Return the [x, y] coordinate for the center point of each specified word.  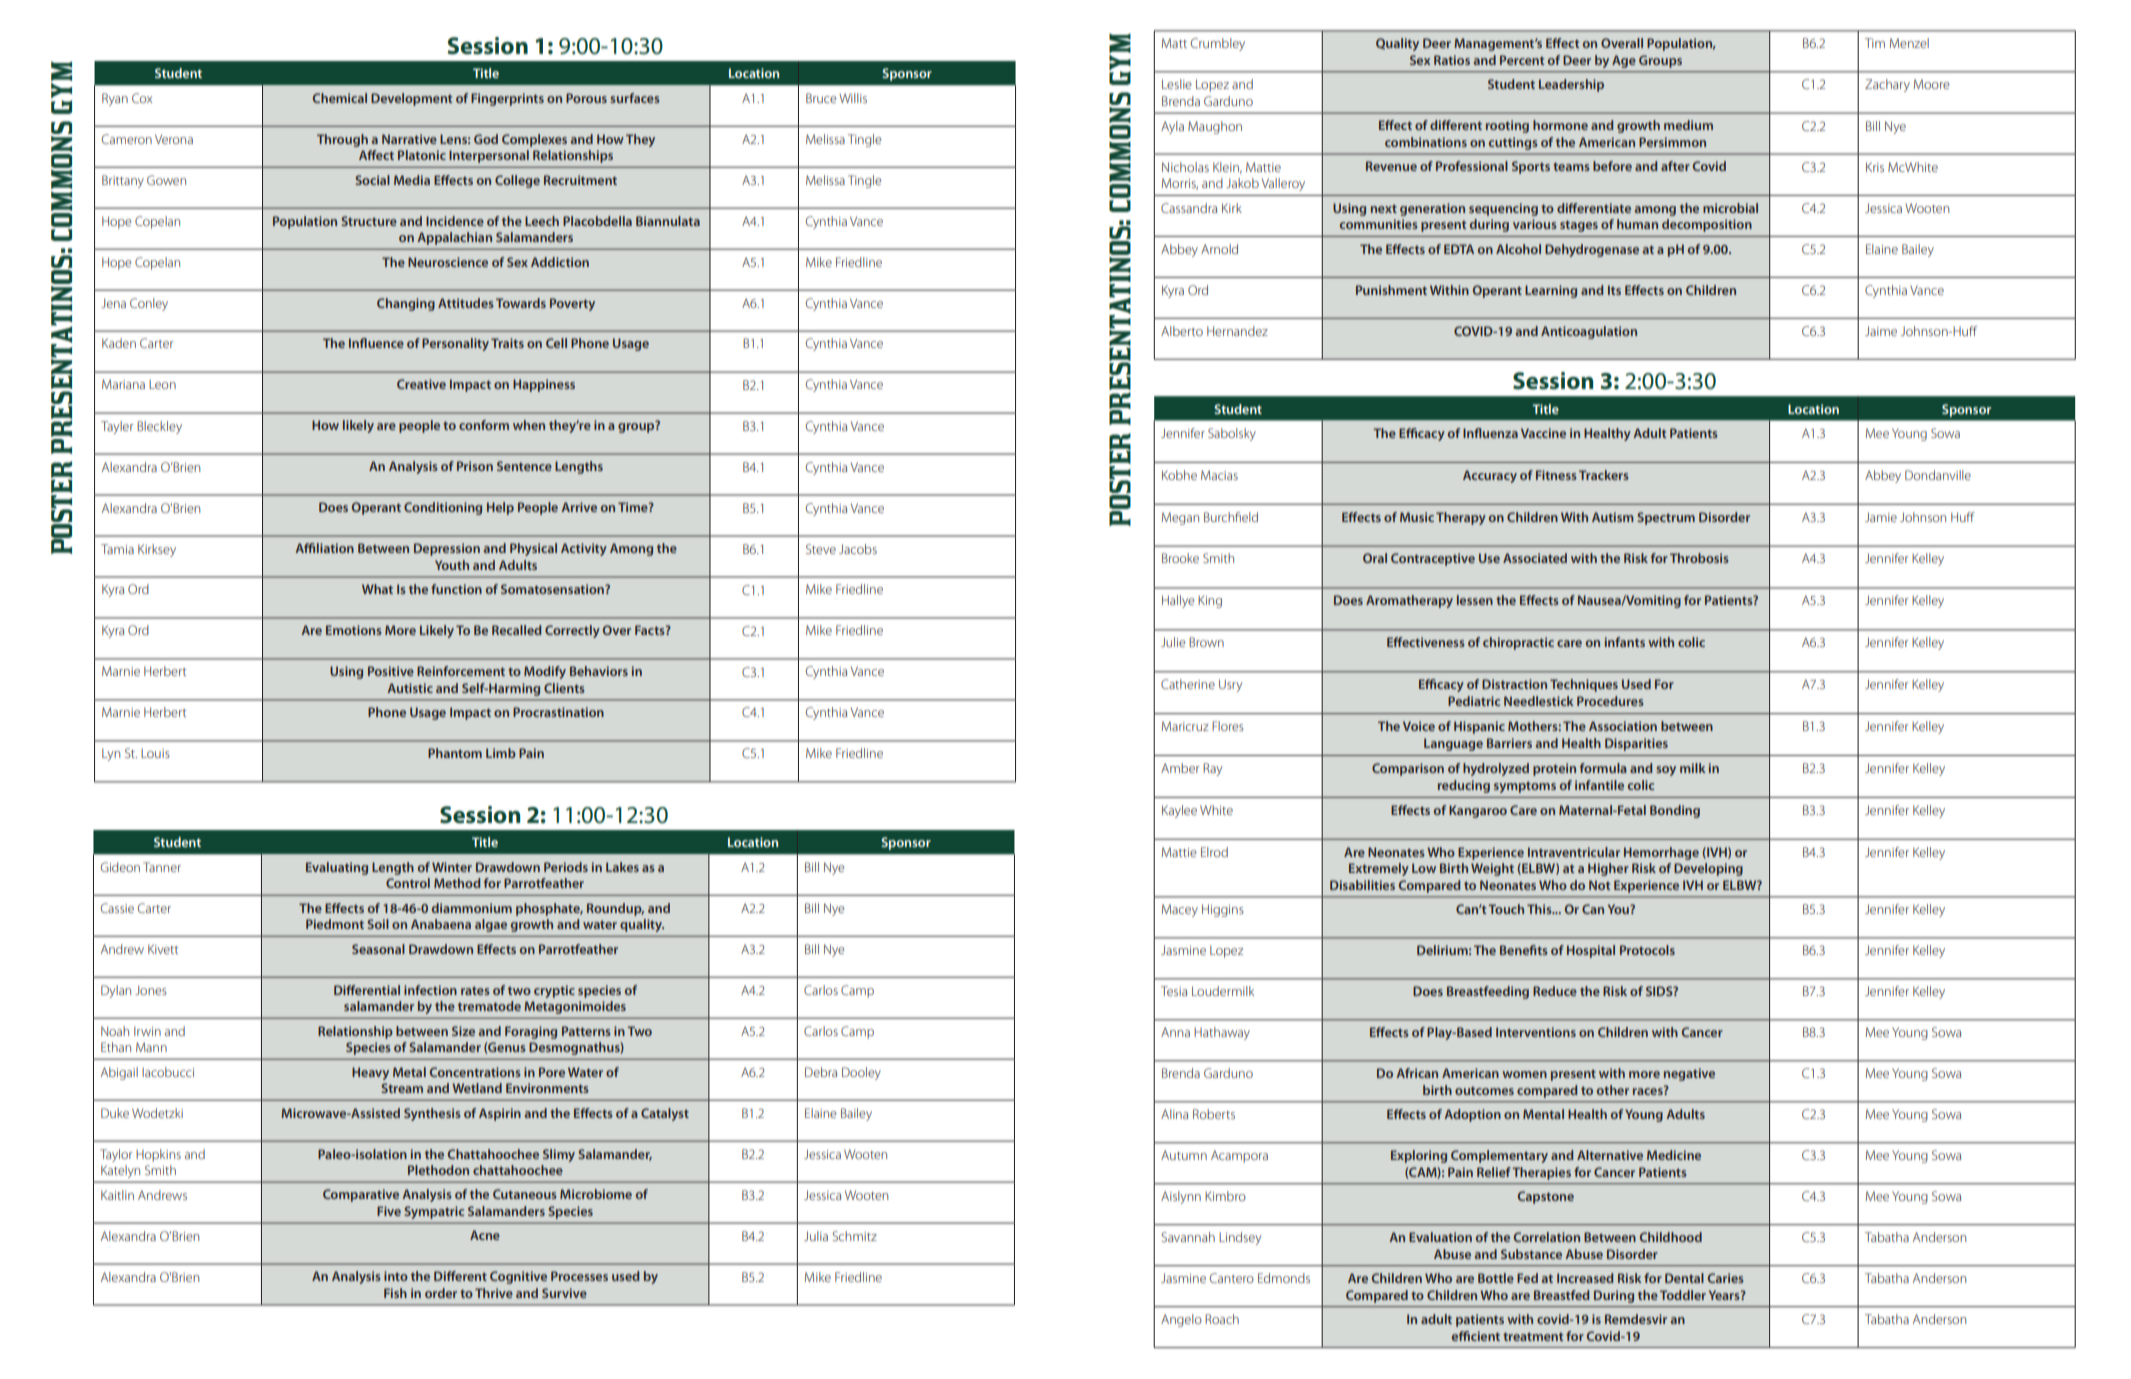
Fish [395, 1293]
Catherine [1188, 684]
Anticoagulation [1589, 332]
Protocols [1647, 950]
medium [1688, 125]
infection [430, 990]
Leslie [1177, 84]
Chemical [340, 98]
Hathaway [1222, 1033]
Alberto [1182, 331]
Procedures [1610, 701]
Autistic [410, 688]
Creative [421, 384]
